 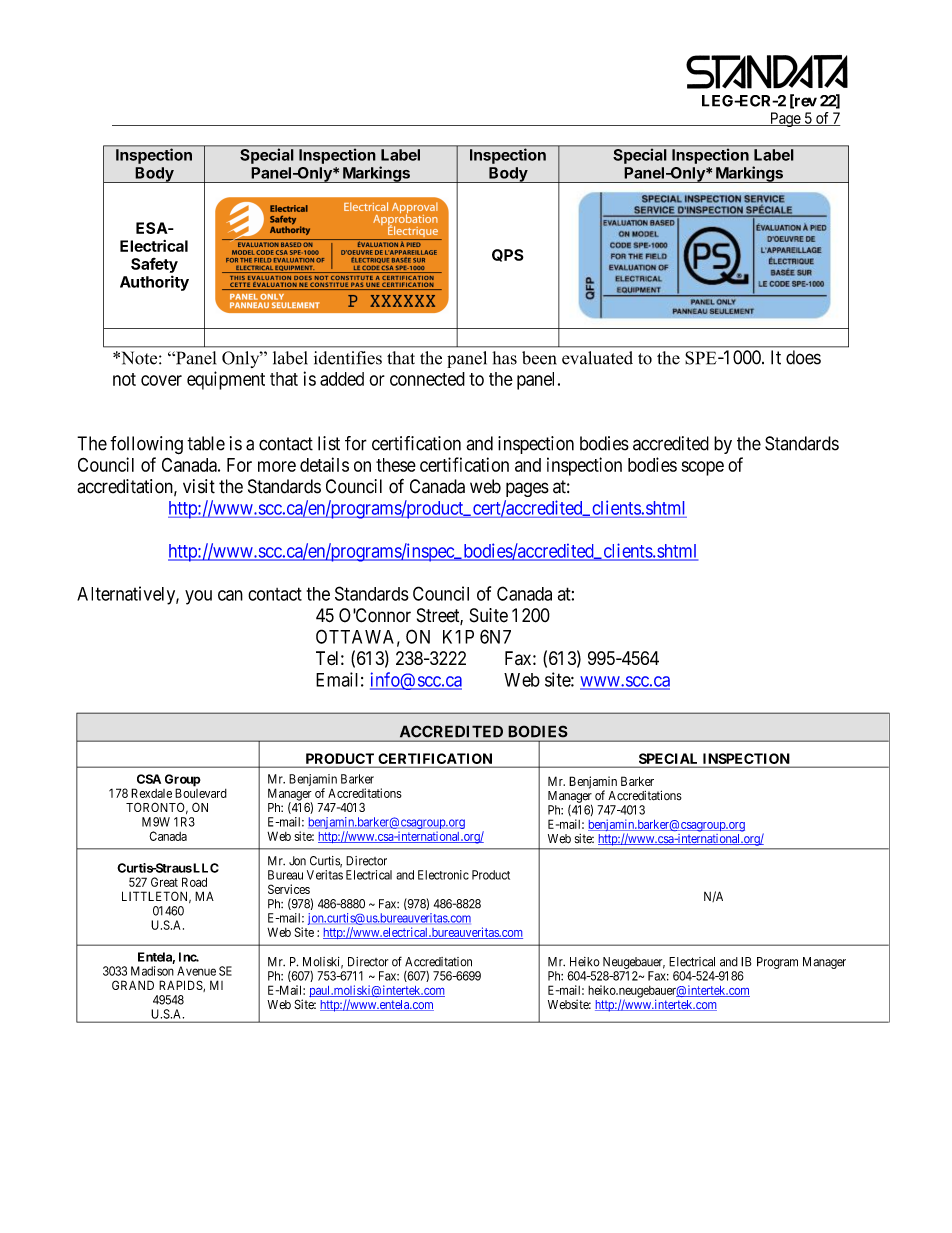 I want to click on scope, so click(x=702, y=468).
